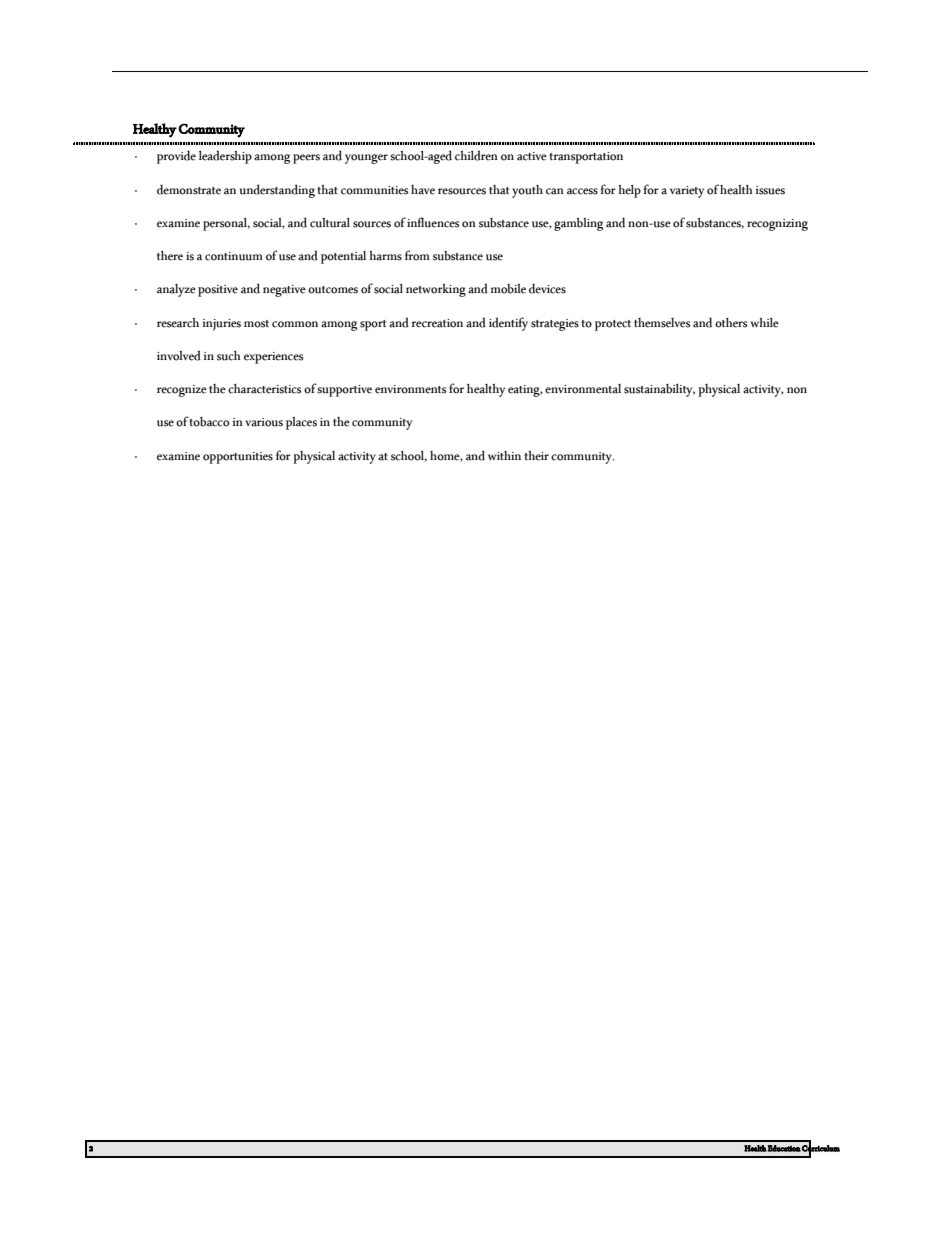 The width and height of the screenshot is (952, 1233). What do you see at coordinates (536, 456) in the screenshot?
I see `their` at bounding box center [536, 456].
